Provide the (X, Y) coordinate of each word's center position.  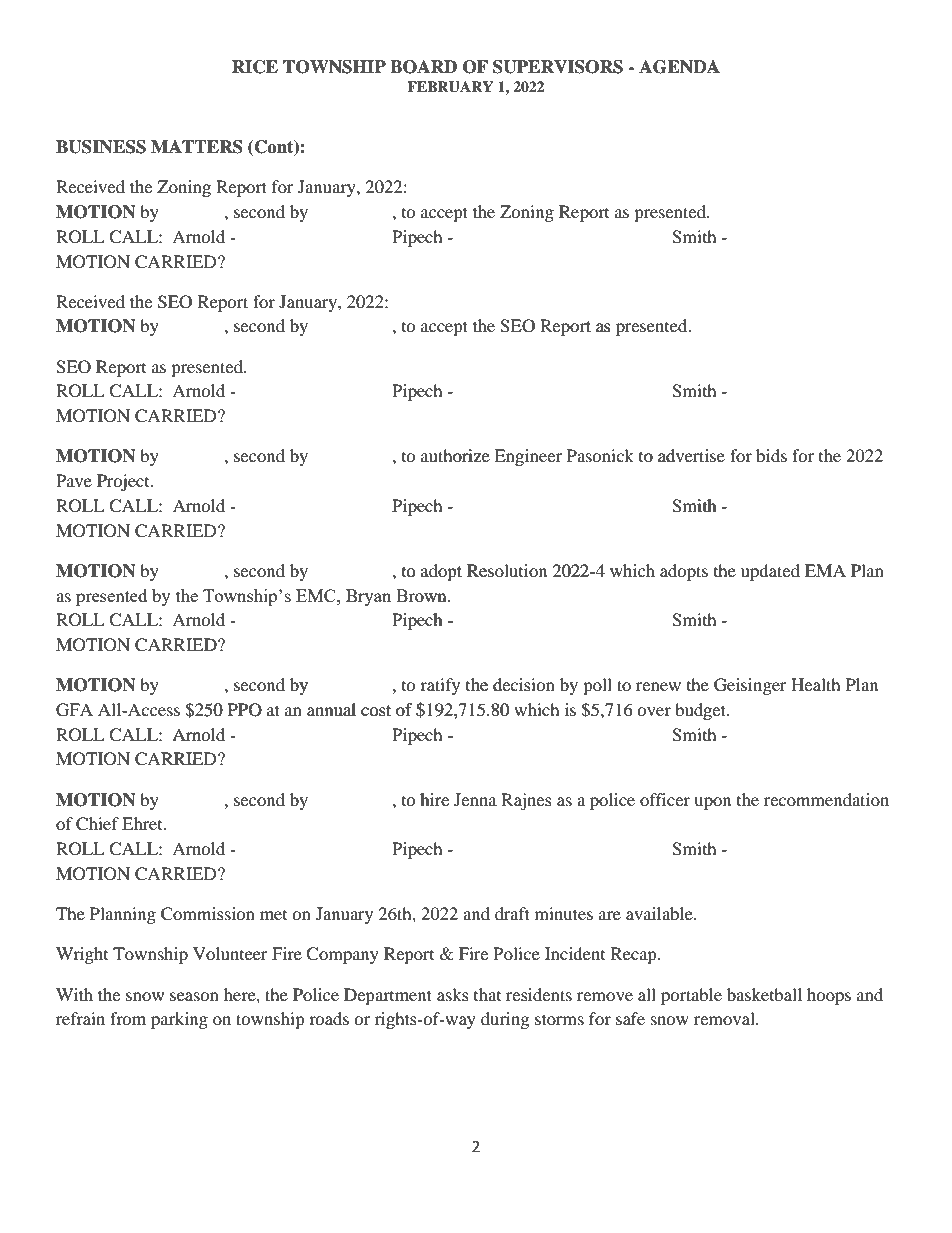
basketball (764, 994)
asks (453, 994)
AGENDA (679, 67)
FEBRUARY (450, 87)
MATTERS (197, 147)
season (194, 996)
